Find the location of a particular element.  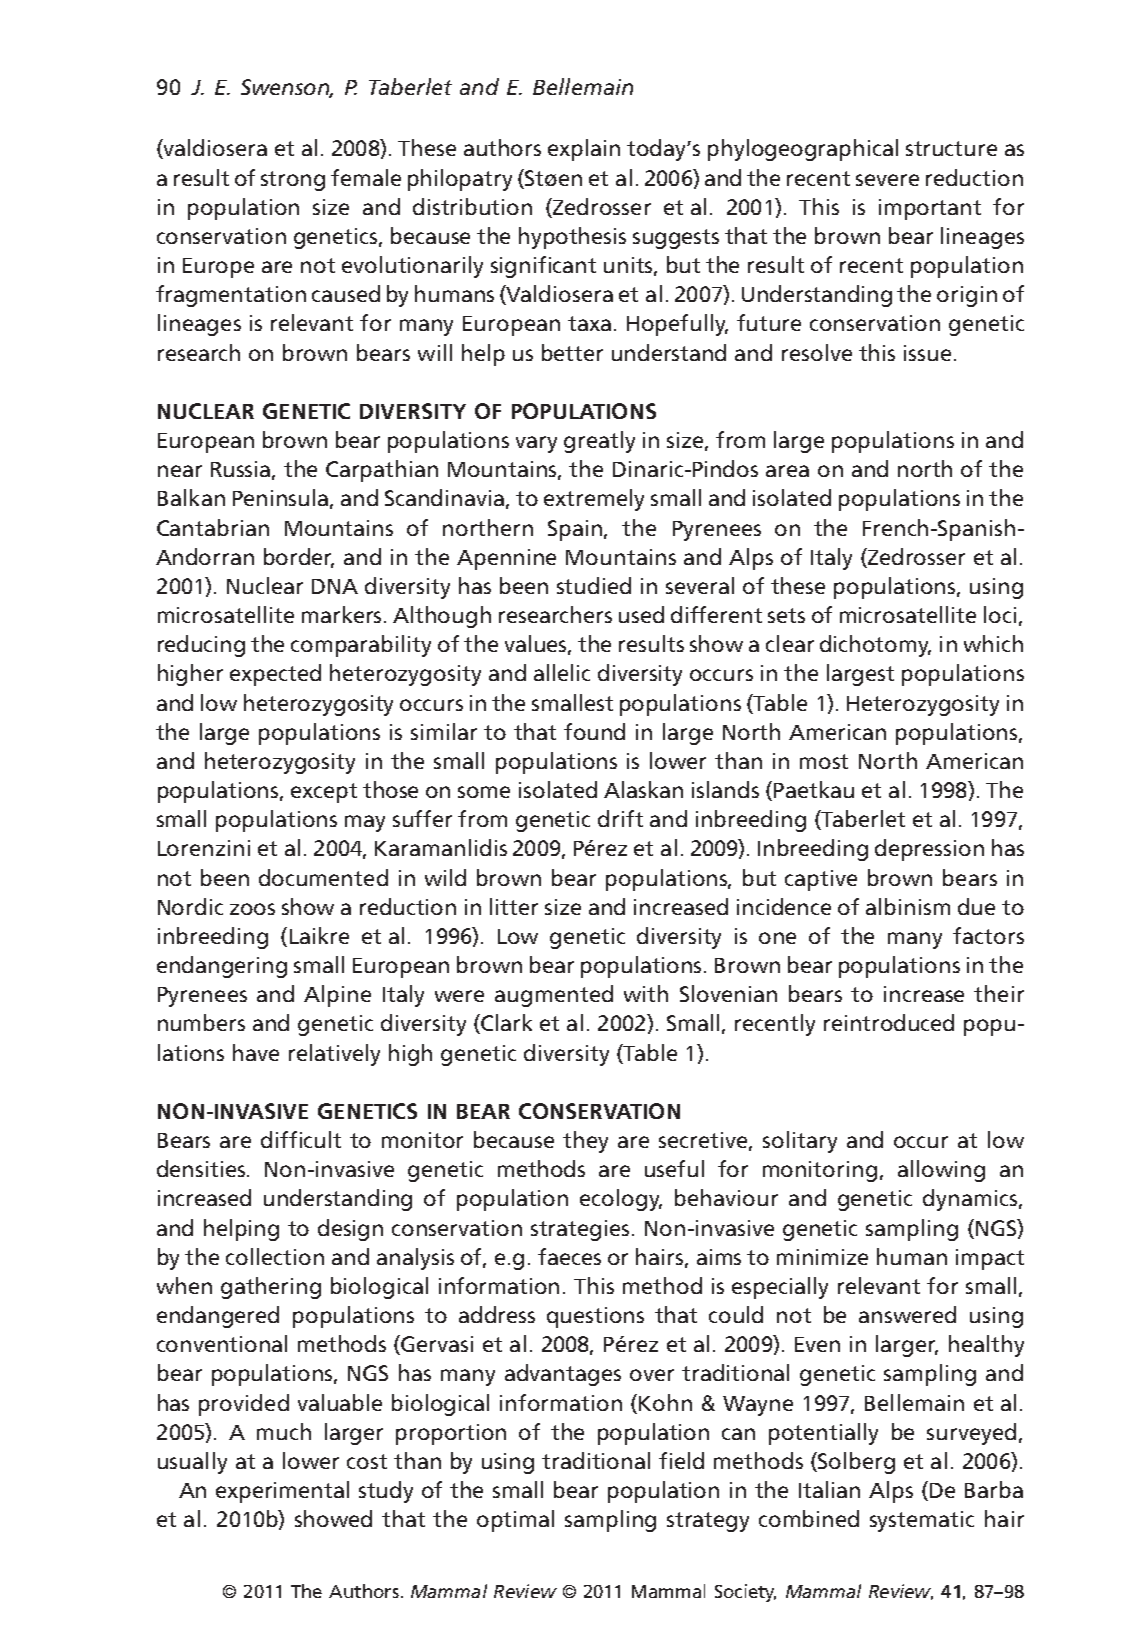

optimal is located at coordinates (515, 1521).
